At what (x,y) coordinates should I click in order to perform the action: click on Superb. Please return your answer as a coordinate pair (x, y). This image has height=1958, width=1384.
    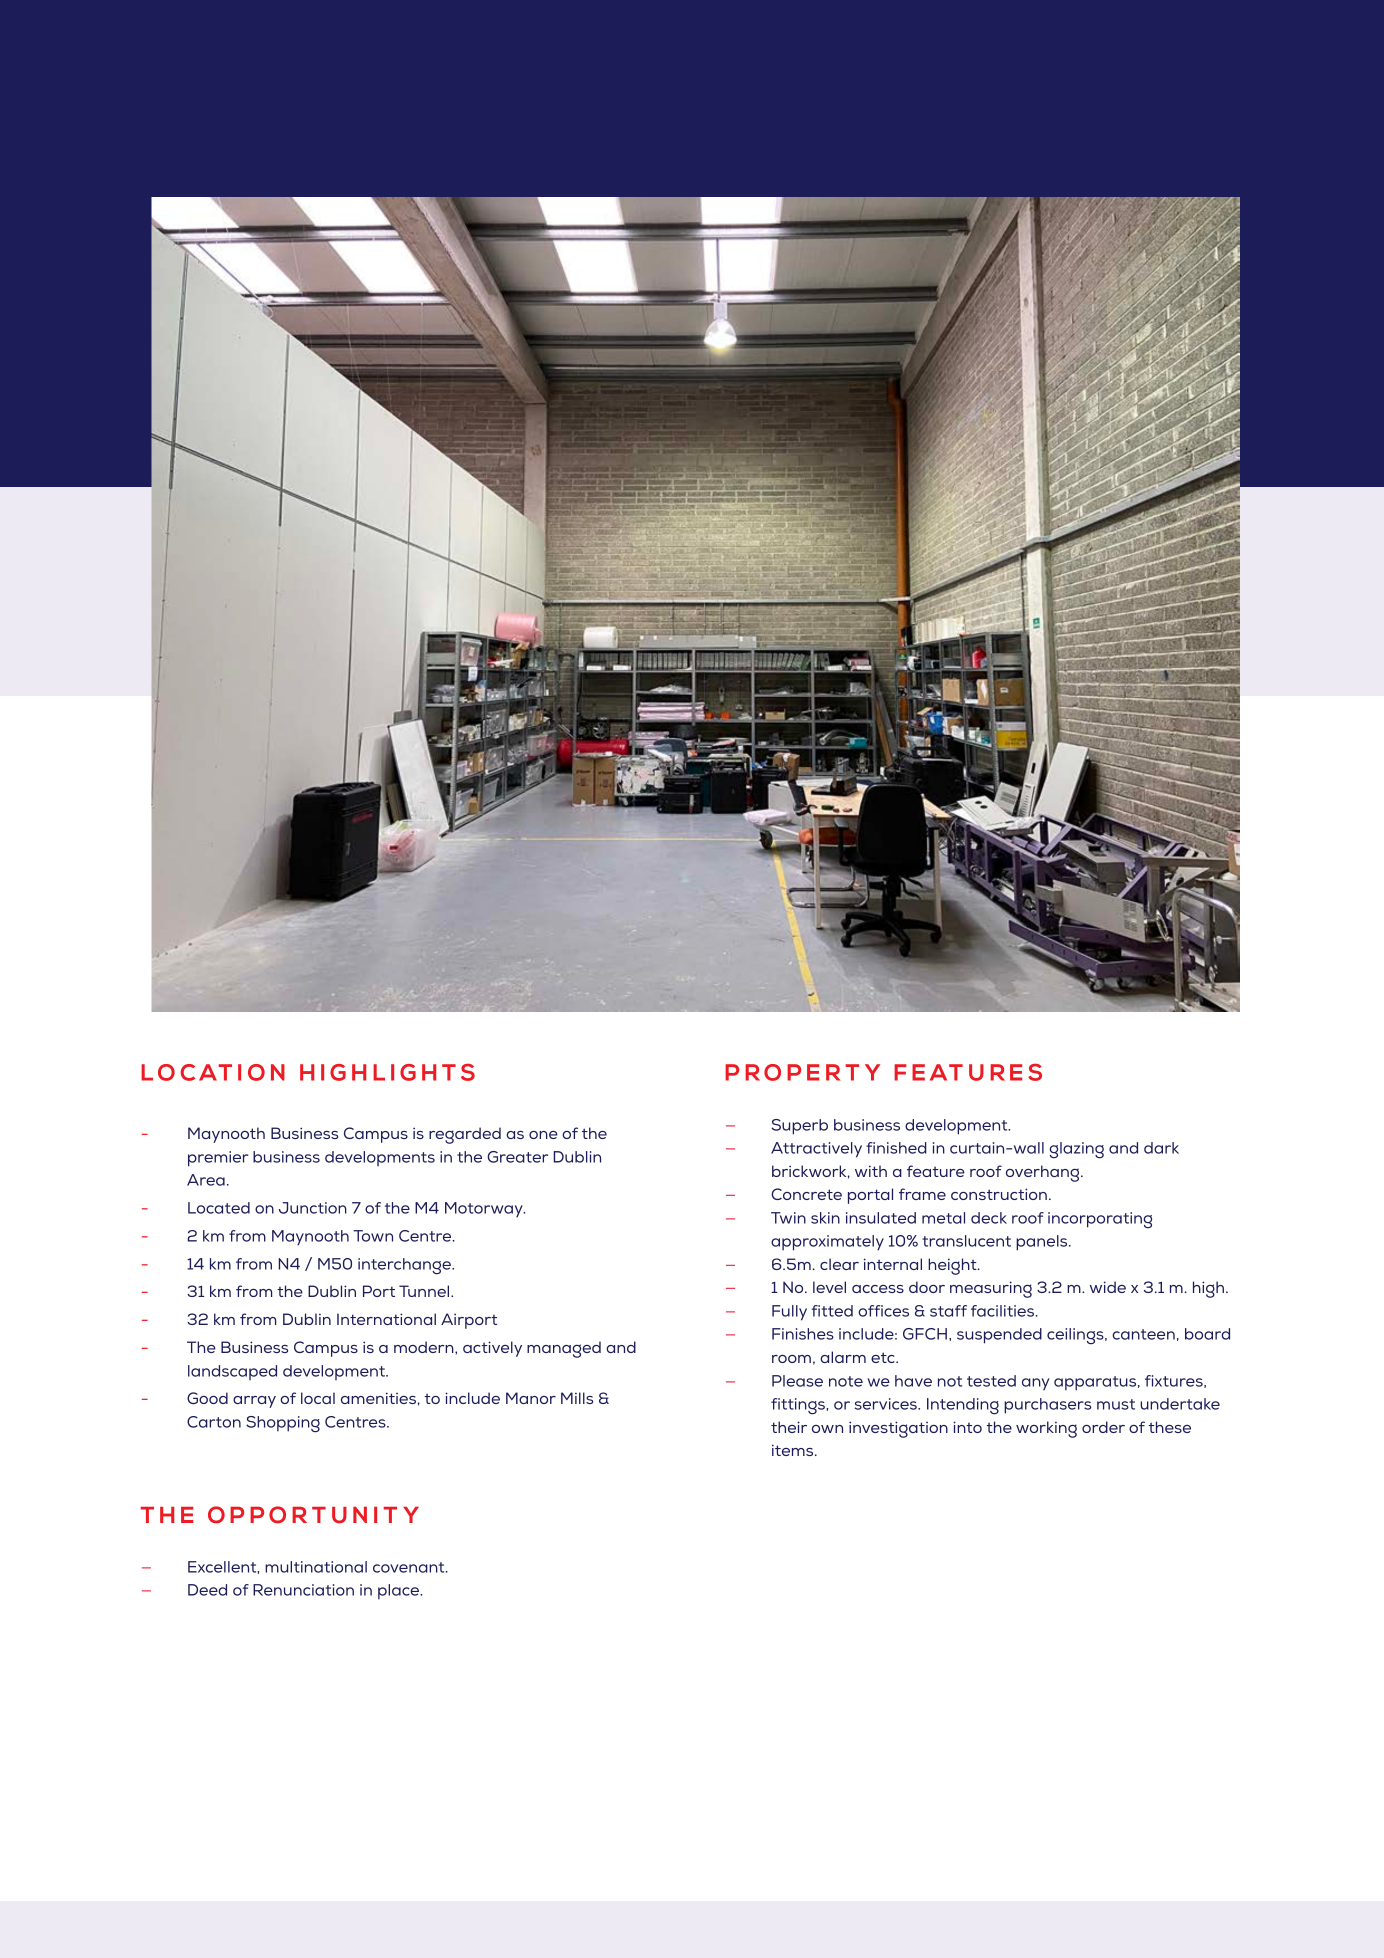
    Looking at the image, I should click on (799, 1127).
